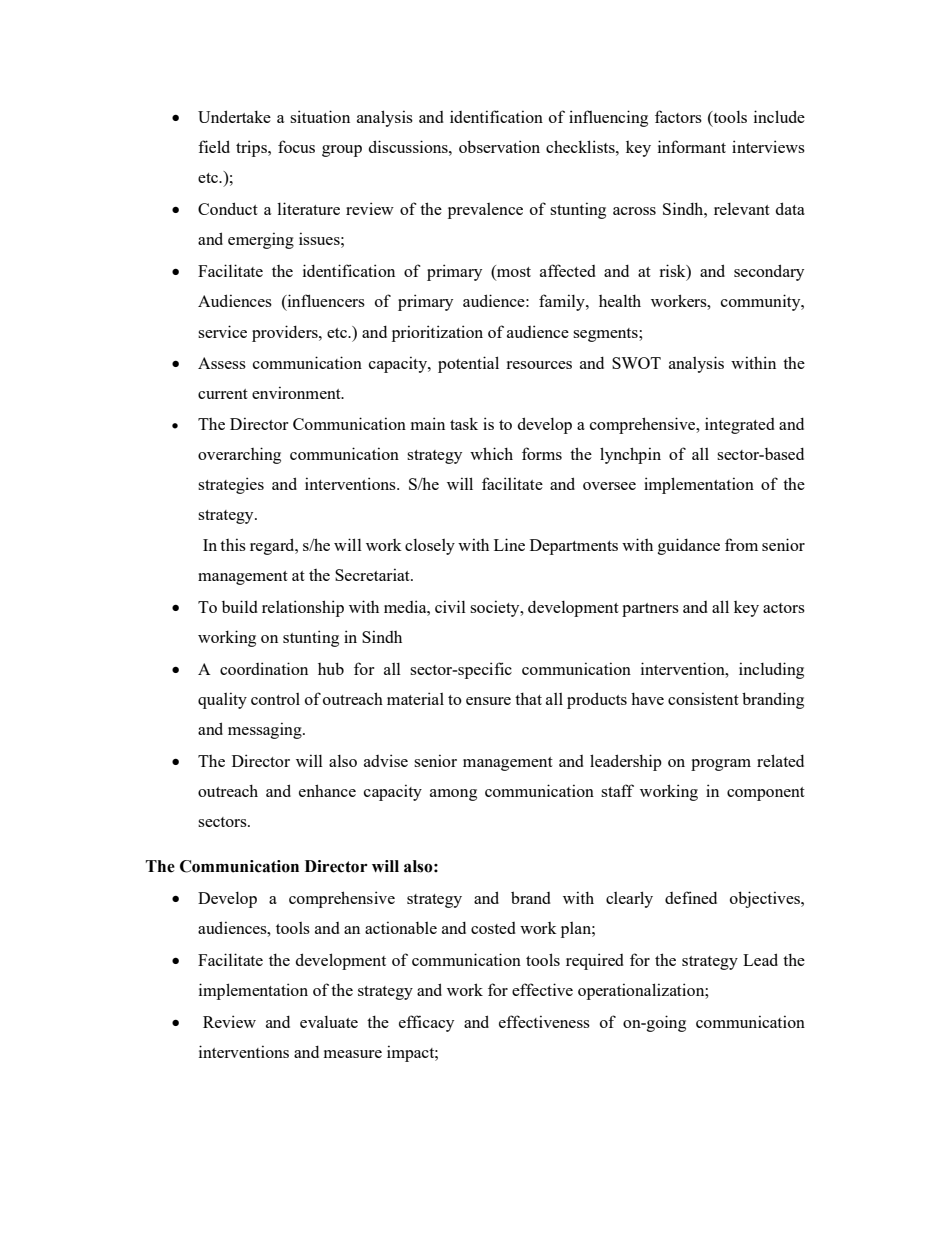  Describe the element at coordinates (488, 701) in the page. I see `ensure` at that location.
